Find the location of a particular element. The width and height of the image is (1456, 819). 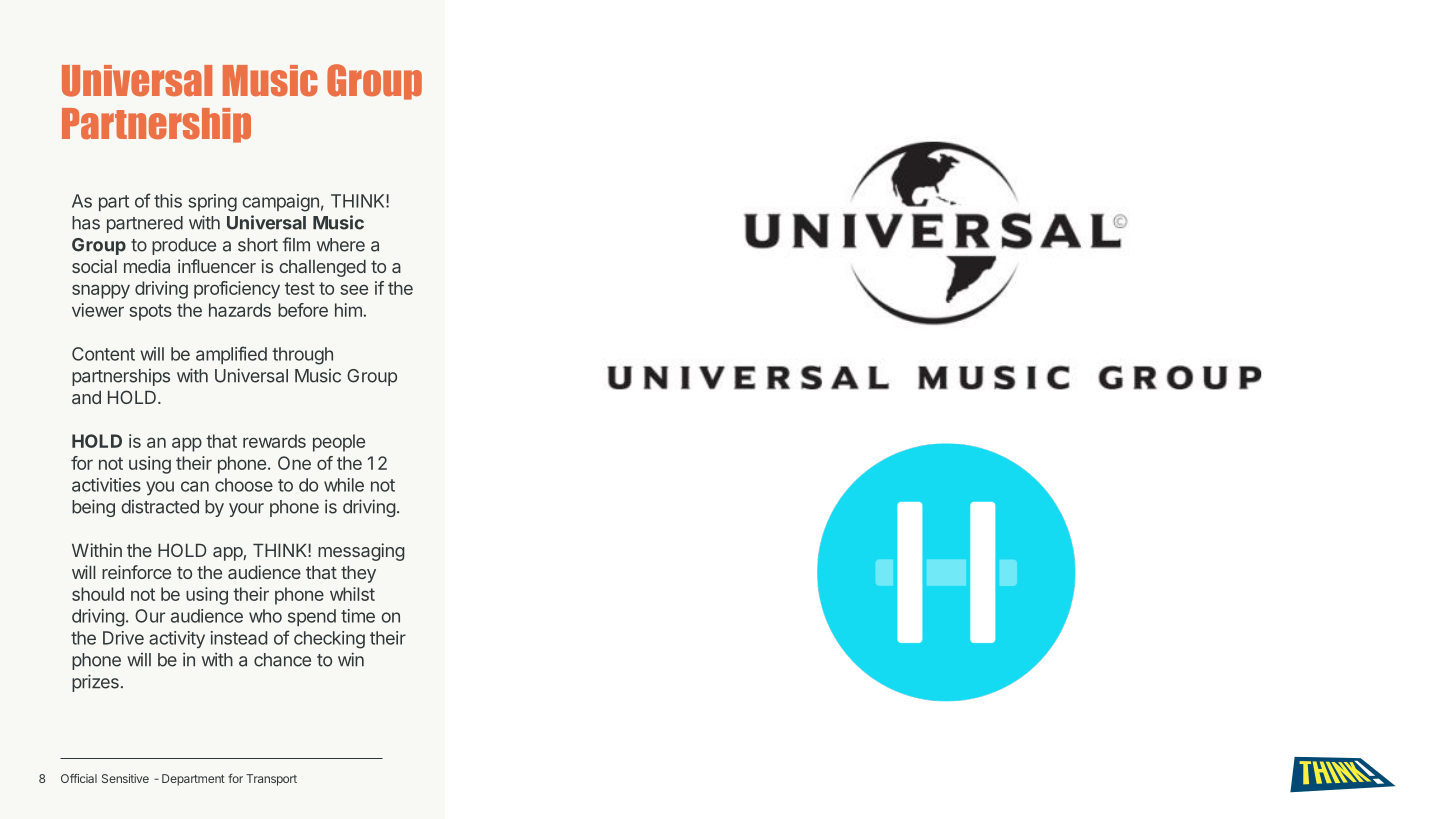

Drive is located at coordinates (123, 638).
